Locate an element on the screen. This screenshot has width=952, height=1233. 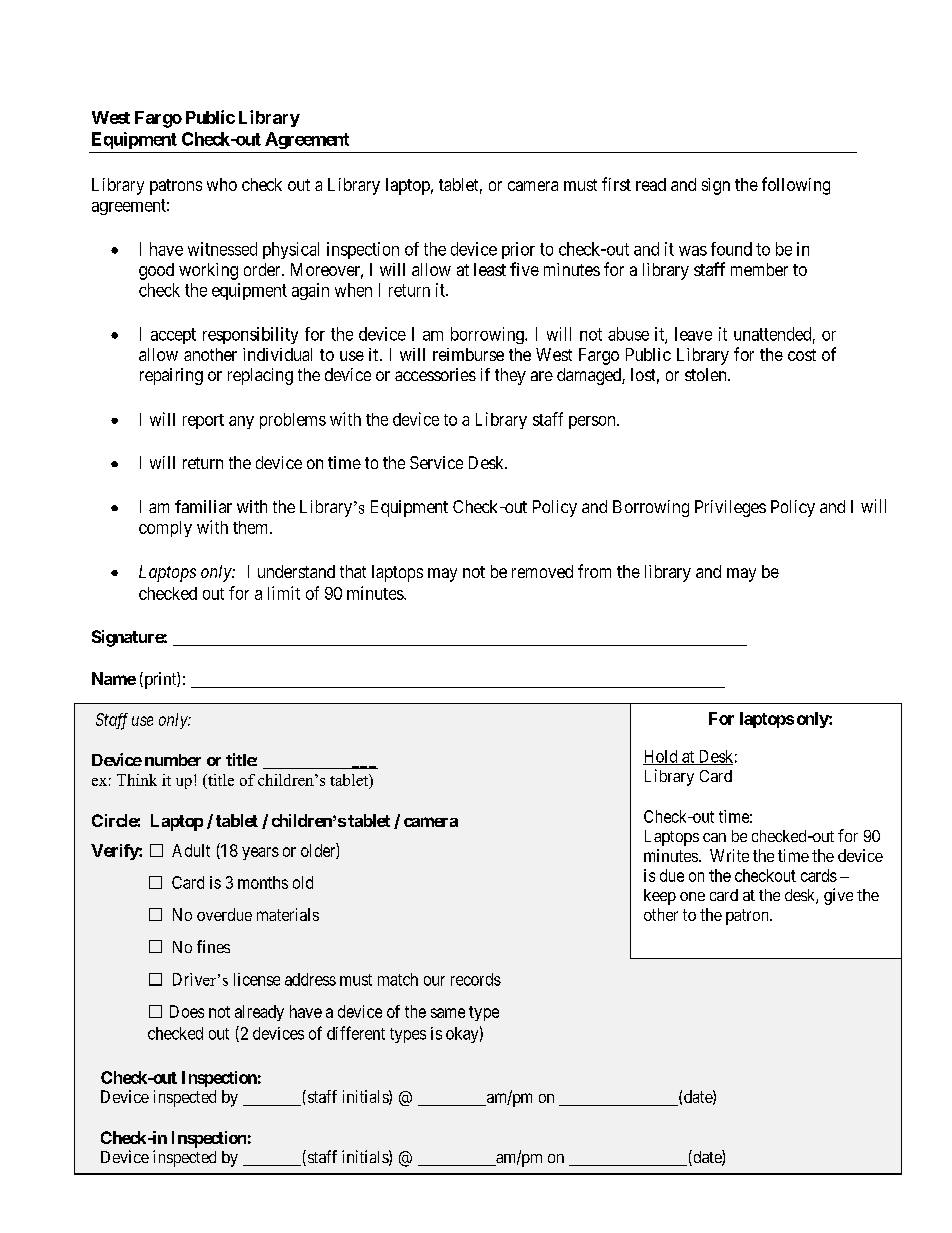
Does is located at coordinates (187, 1011).
